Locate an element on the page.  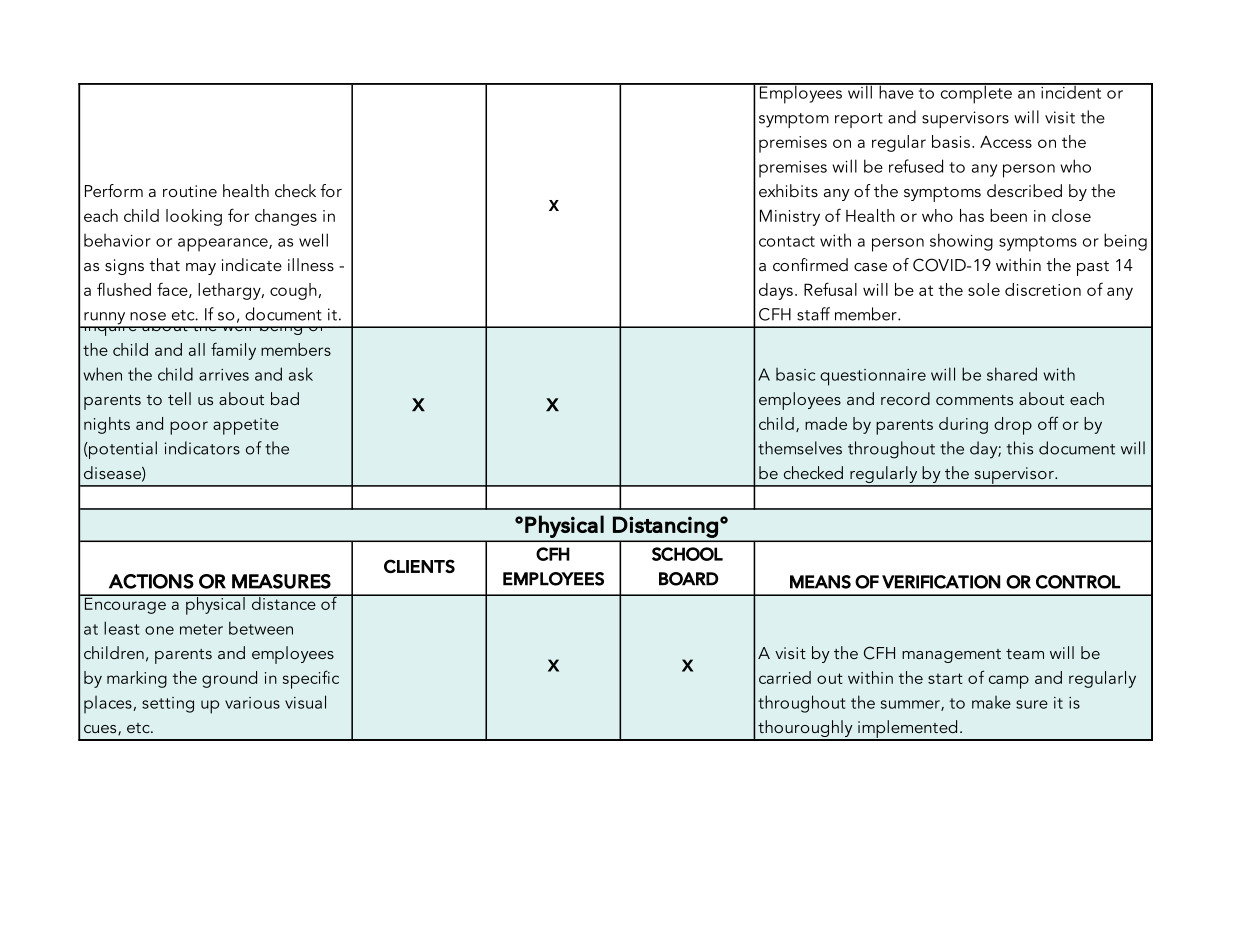
appetite is located at coordinates (246, 426).
